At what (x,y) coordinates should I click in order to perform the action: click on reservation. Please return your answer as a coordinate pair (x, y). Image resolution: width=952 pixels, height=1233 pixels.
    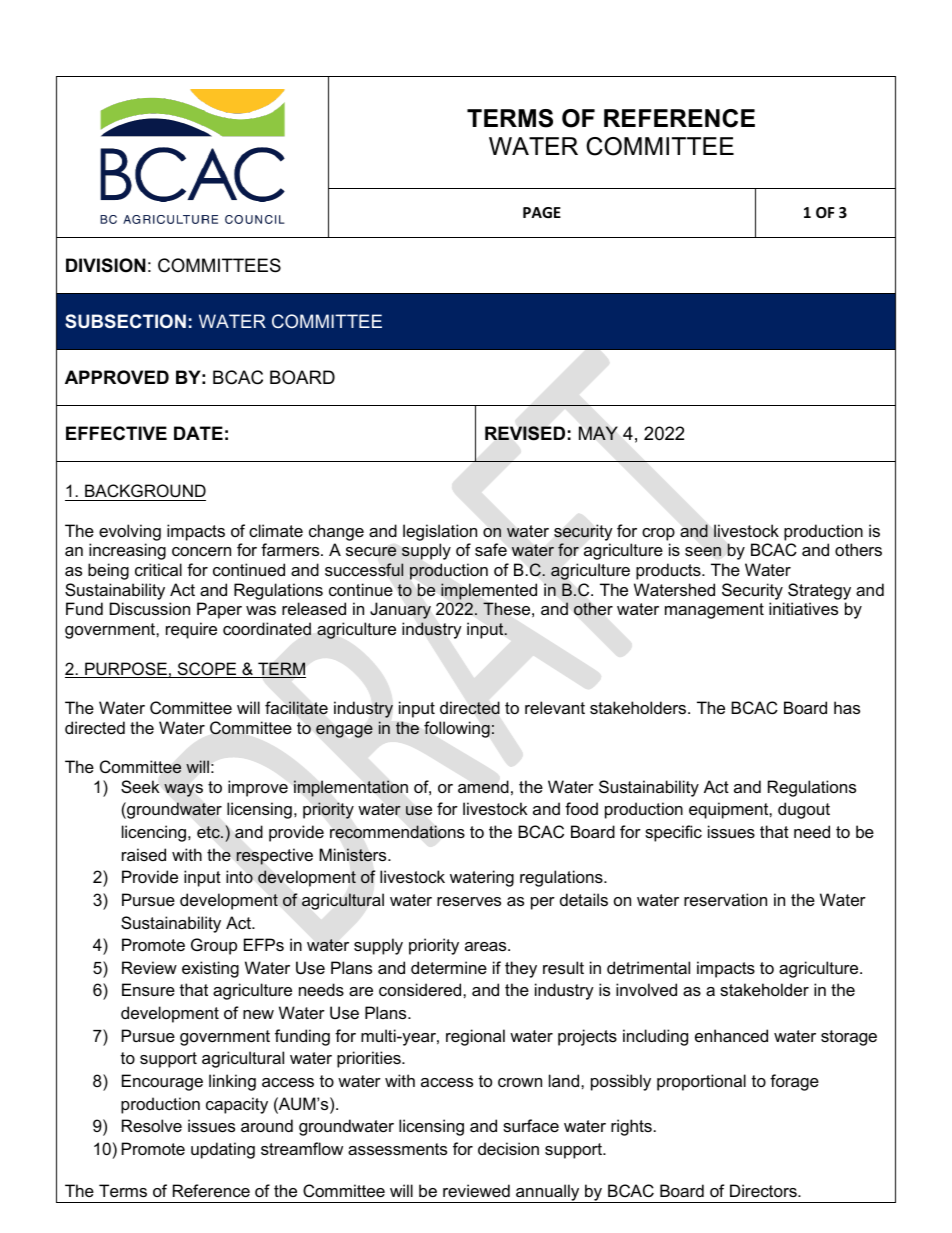
    Looking at the image, I should click on (725, 899).
